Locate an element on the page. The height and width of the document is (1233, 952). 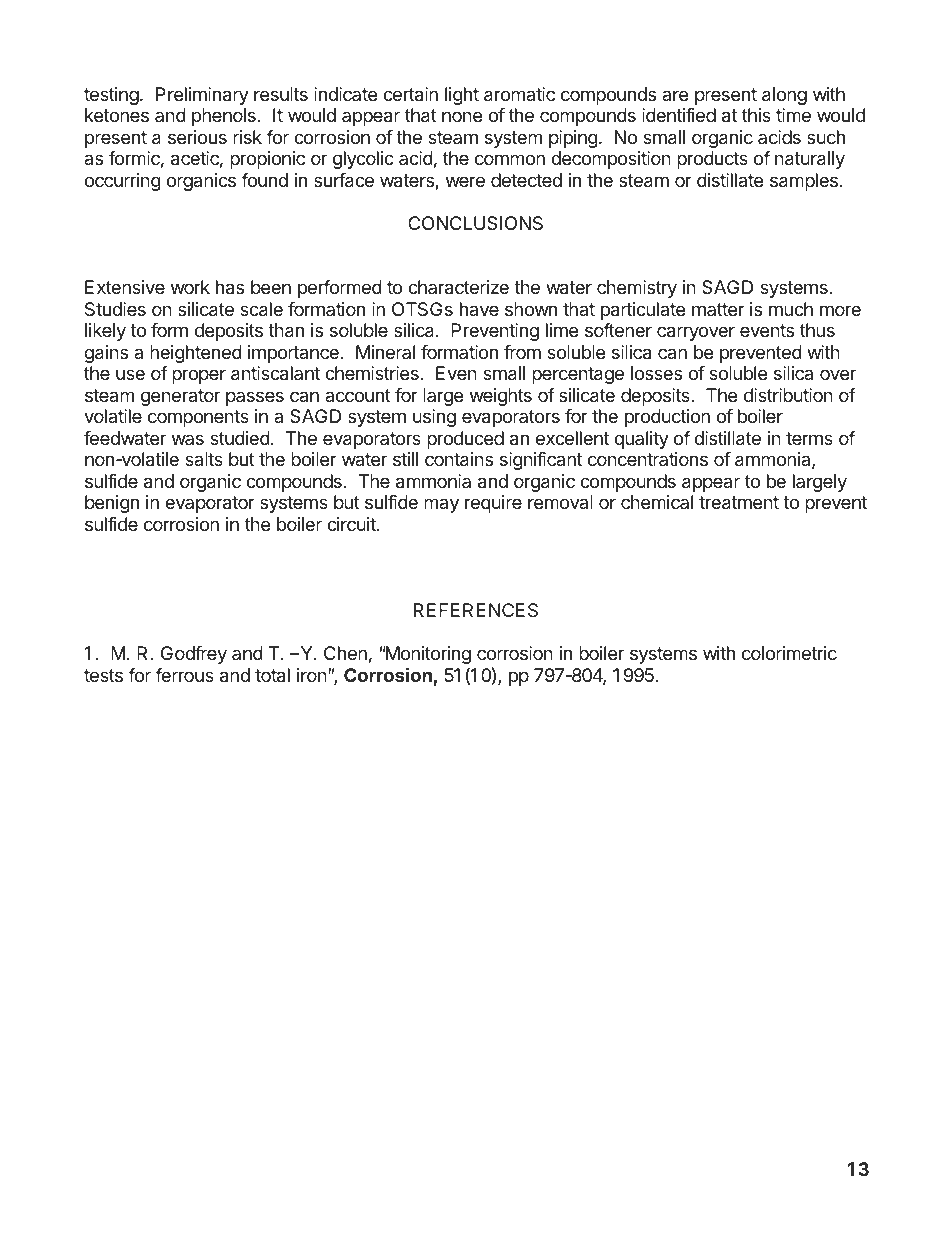
this is located at coordinates (756, 115).
